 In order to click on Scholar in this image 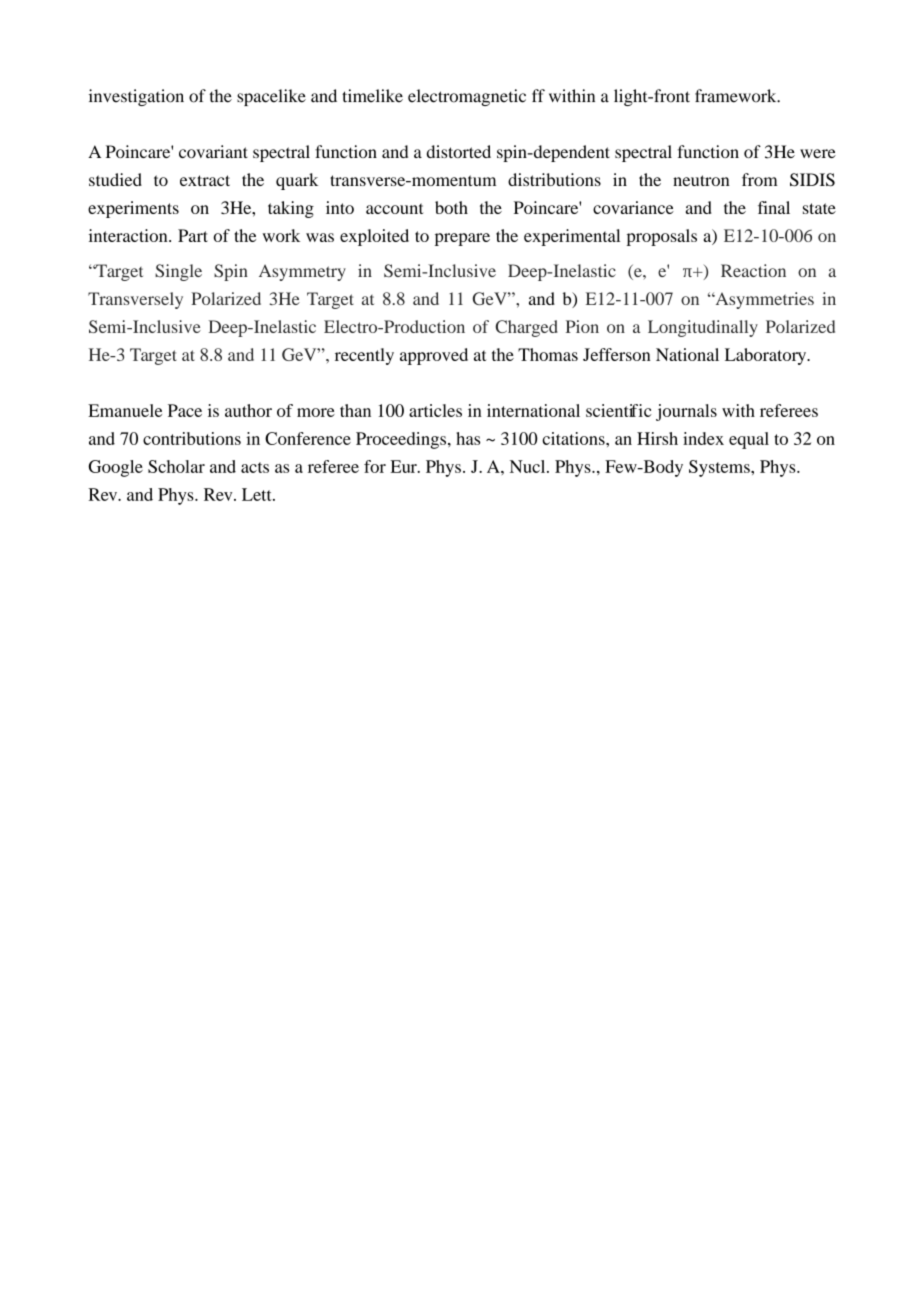, I will do `click(176, 466)`.
